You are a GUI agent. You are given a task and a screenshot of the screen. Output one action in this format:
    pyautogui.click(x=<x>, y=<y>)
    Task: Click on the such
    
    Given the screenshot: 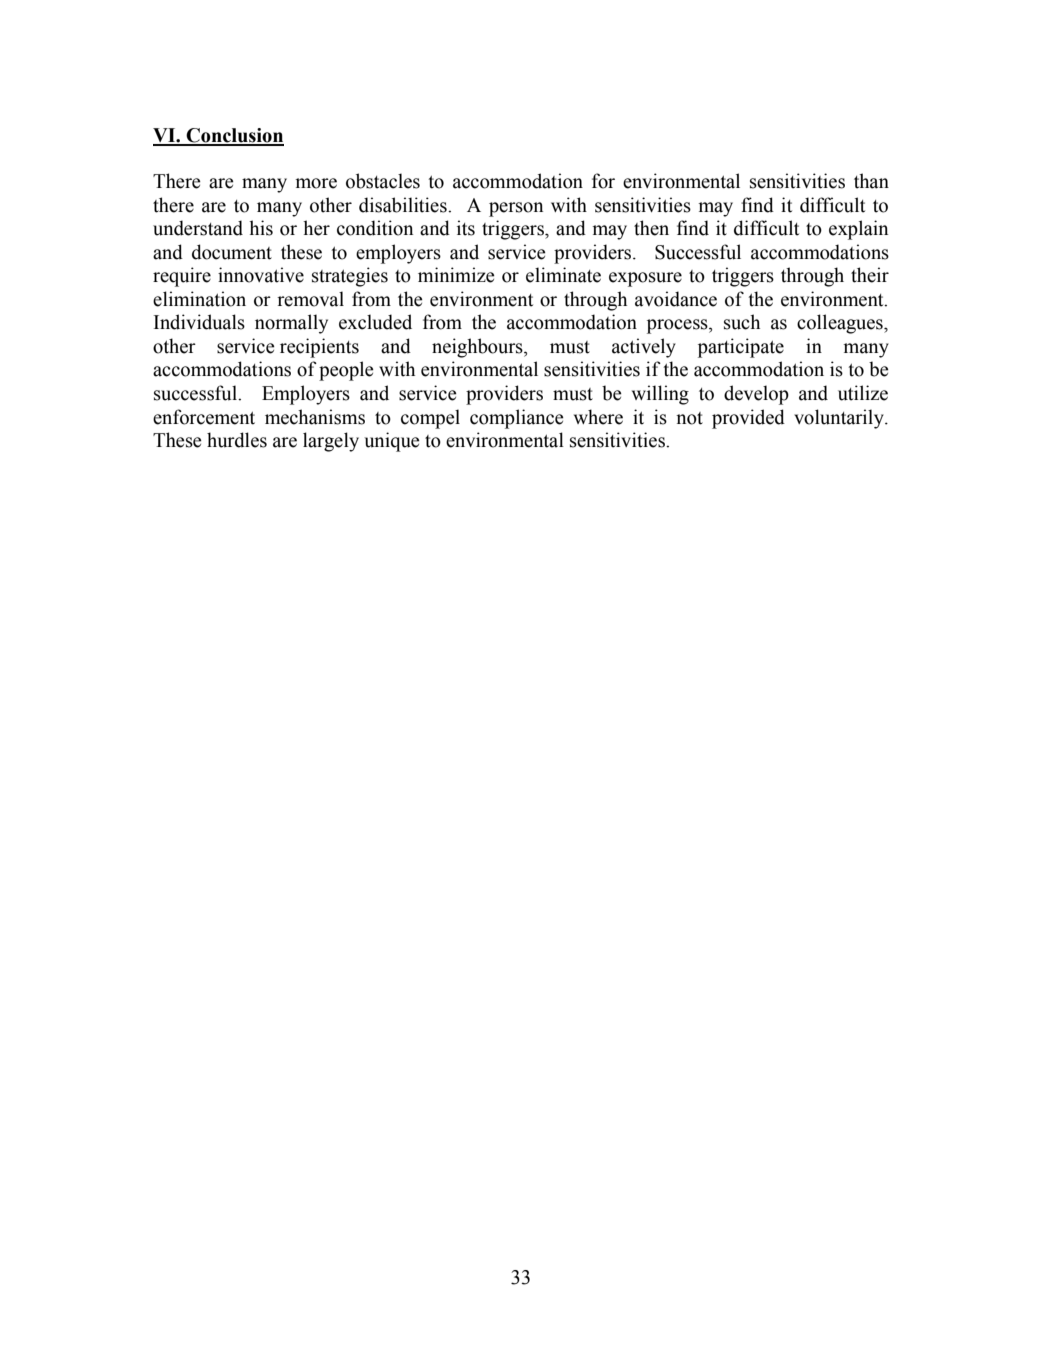 What is the action you would take?
    pyautogui.click(x=742, y=322)
